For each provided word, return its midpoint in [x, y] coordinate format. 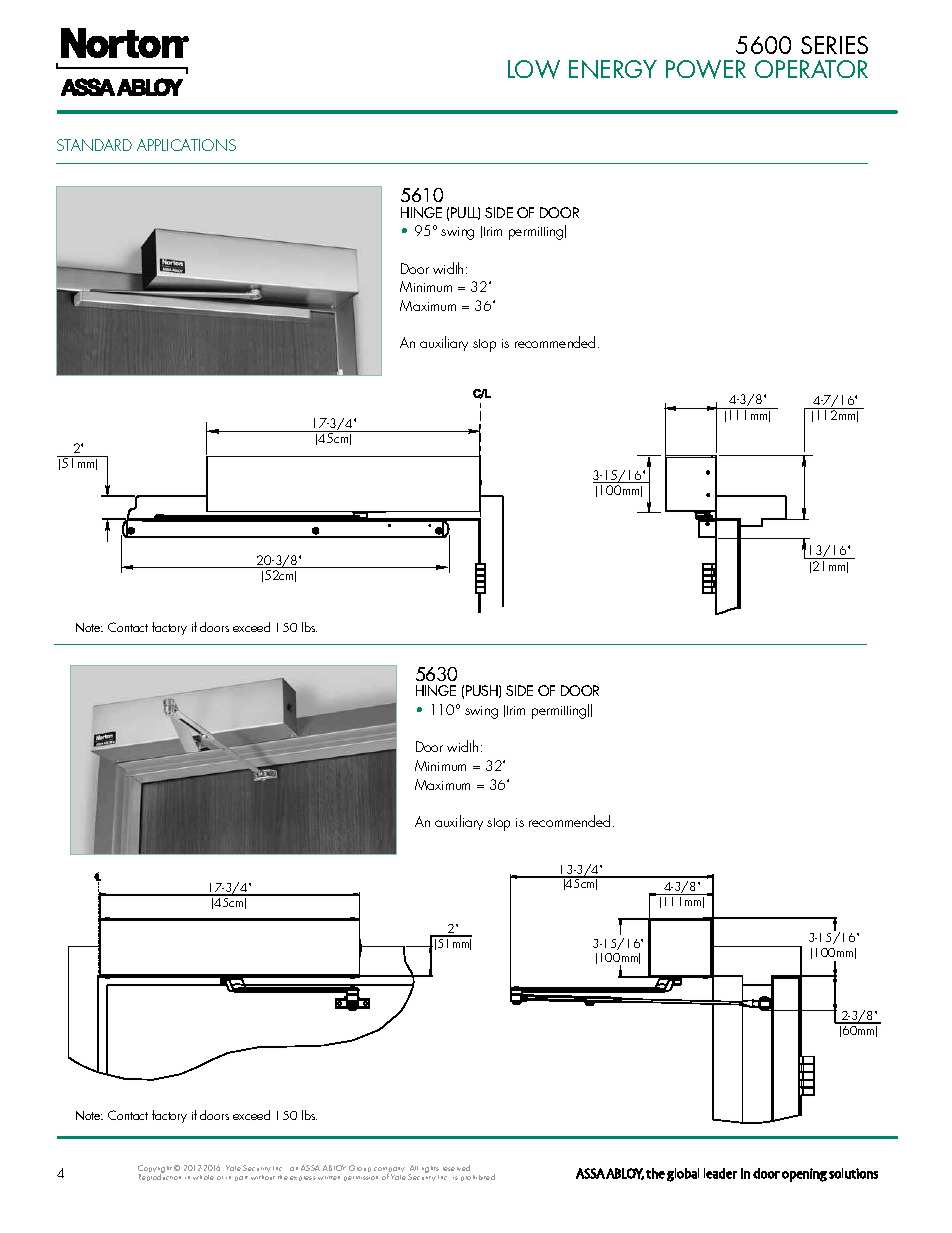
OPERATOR [811, 69]
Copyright [155, 1170]
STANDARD [94, 145]
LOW [534, 69]
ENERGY [613, 69]
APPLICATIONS [186, 145]
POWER [706, 69]
